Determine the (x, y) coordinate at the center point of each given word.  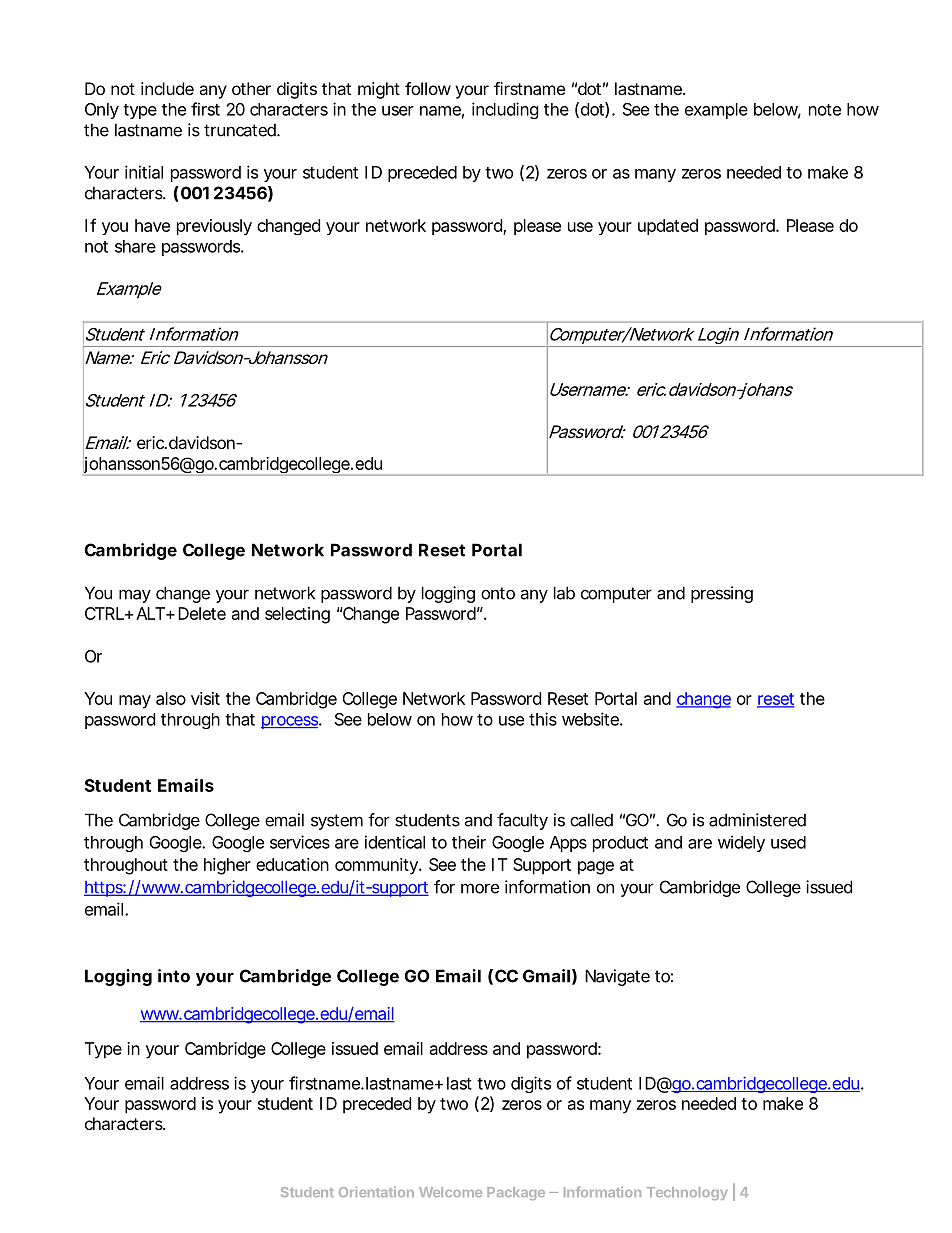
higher (227, 866)
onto (498, 593)
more (480, 888)
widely (741, 843)
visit (205, 698)
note (825, 110)
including (505, 110)
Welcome (450, 1192)
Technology (687, 1193)
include (167, 88)
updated (668, 227)
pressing (722, 594)
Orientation (376, 1191)
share (135, 246)
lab (564, 593)
